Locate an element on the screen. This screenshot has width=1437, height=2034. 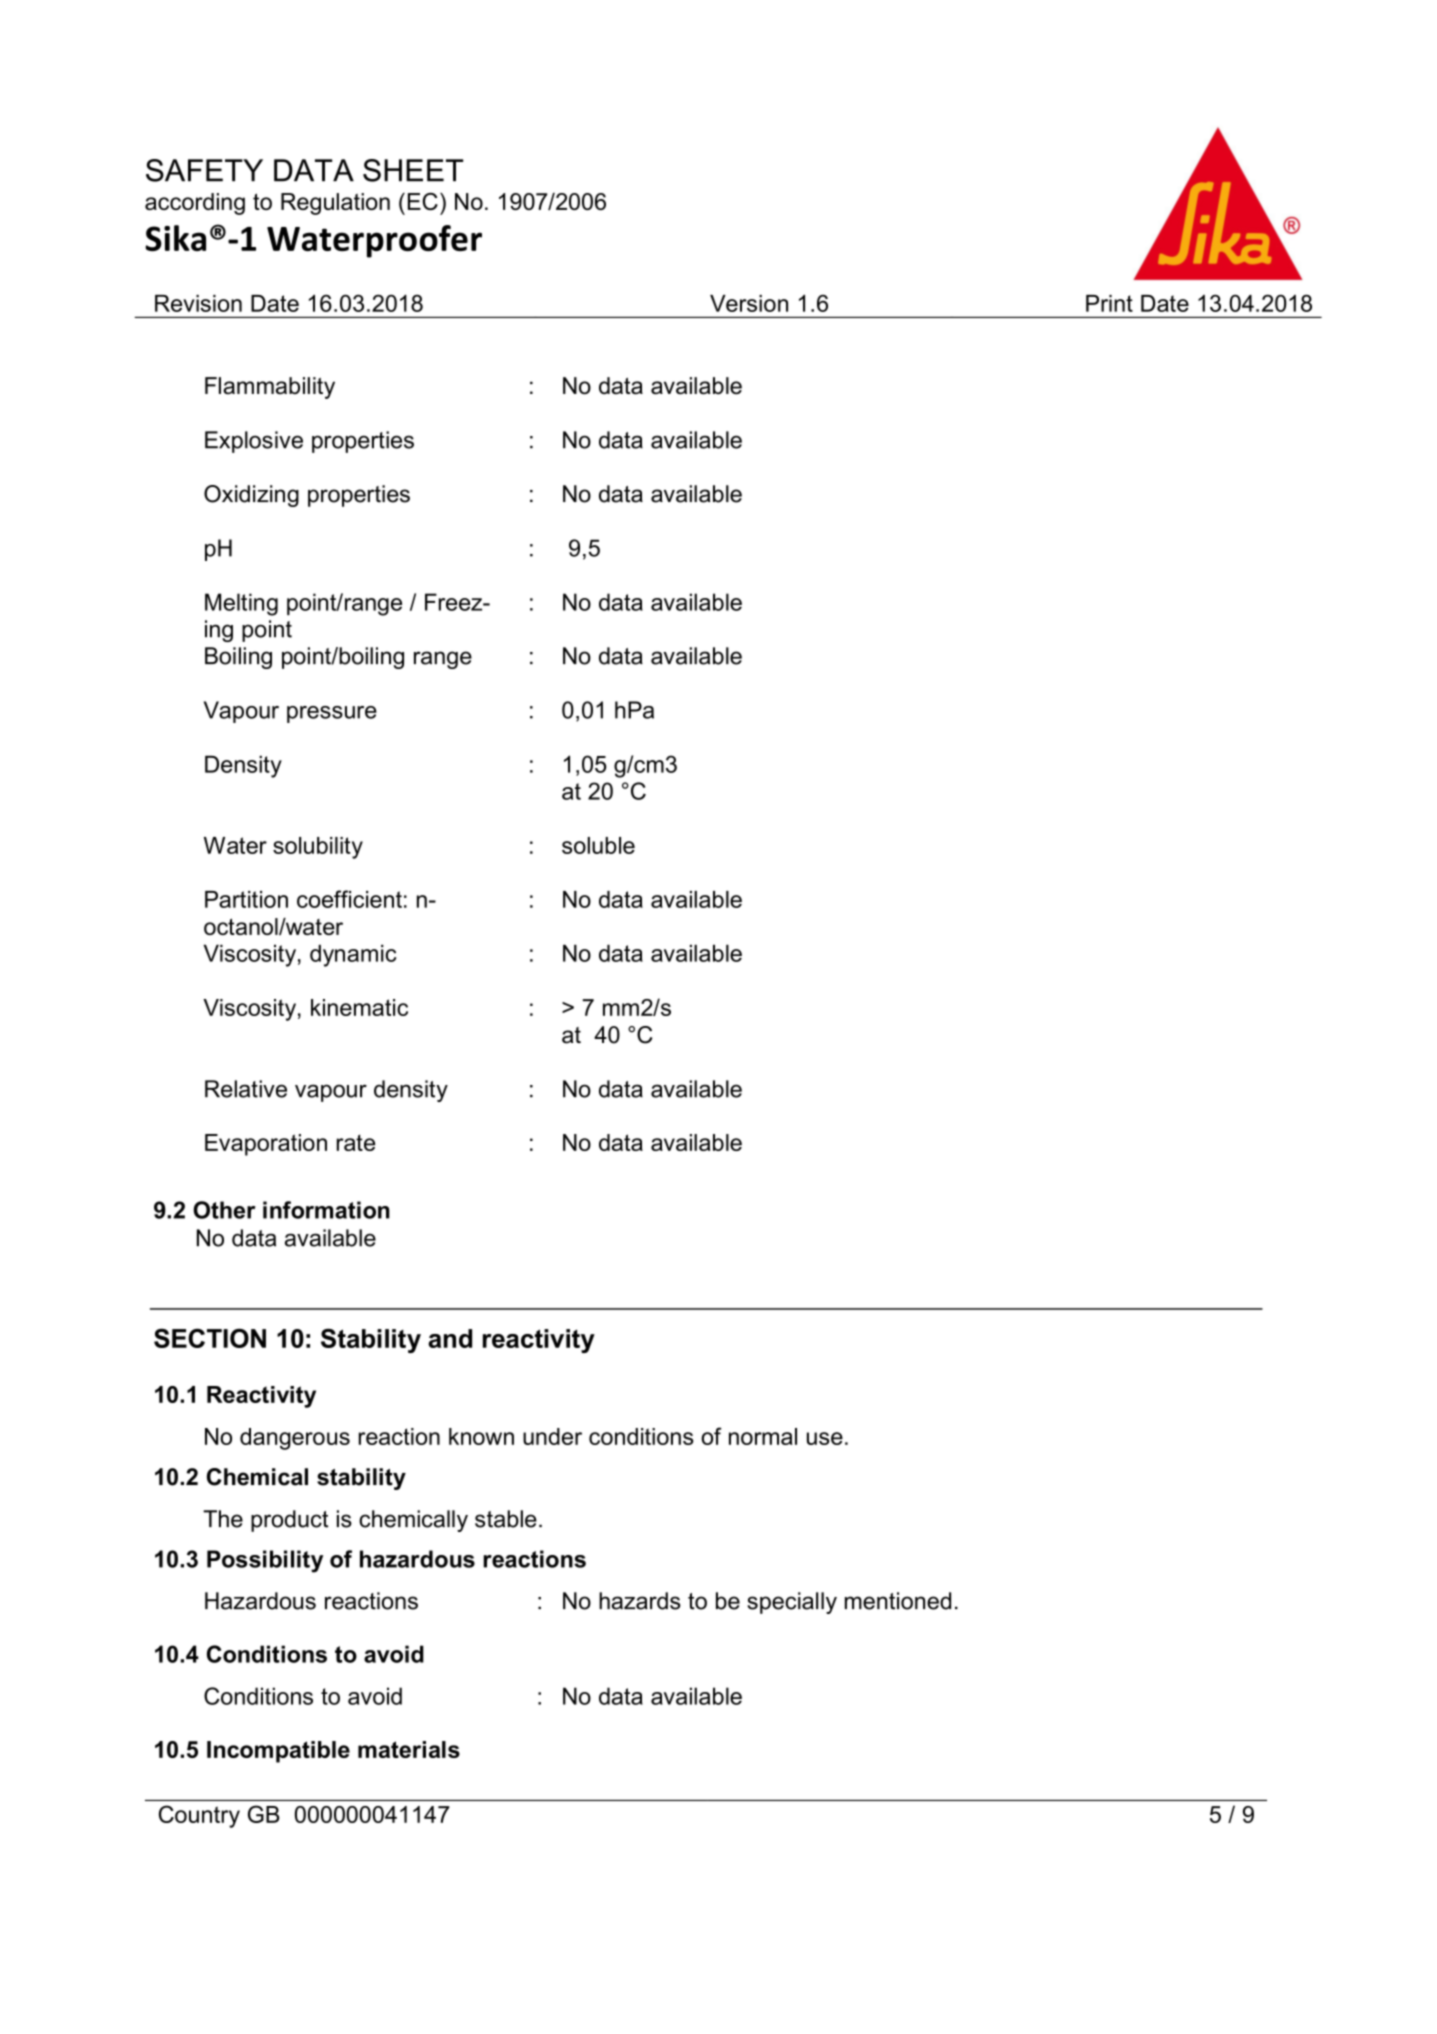
under is located at coordinates (552, 1436).
